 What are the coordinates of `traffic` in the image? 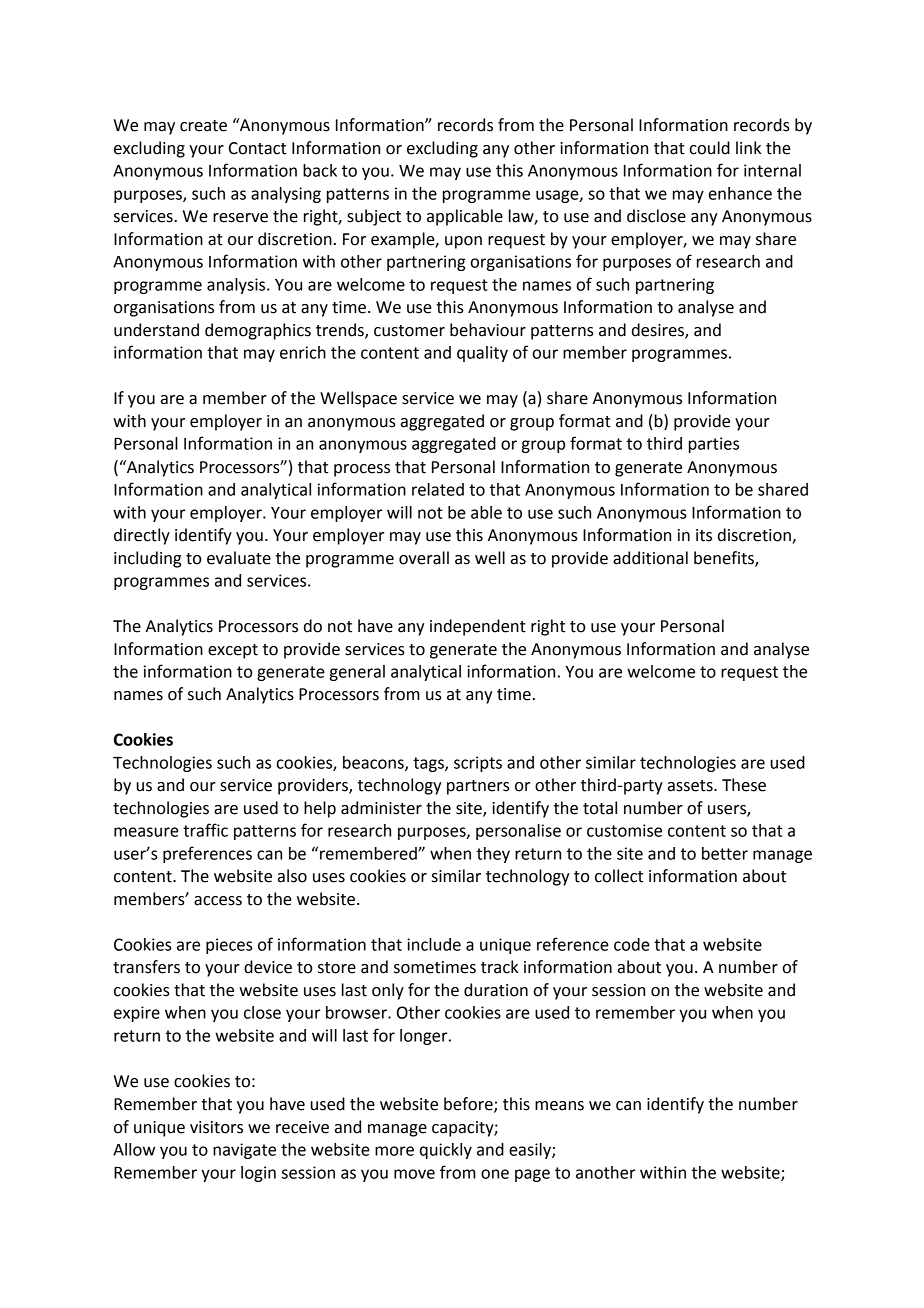 It's located at (205, 830).
